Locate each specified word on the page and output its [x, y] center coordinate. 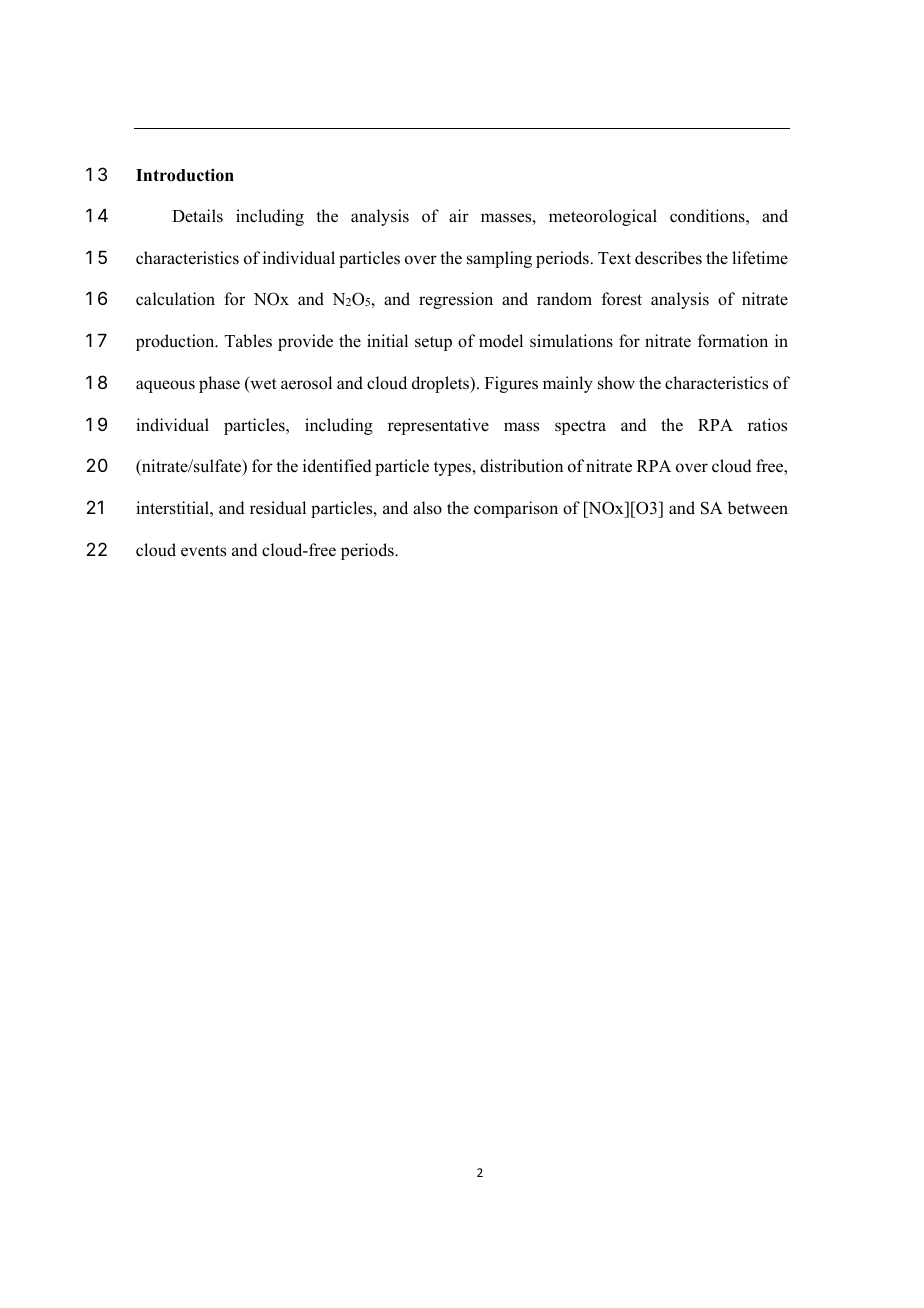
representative [438, 426]
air [459, 215]
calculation [175, 299]
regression [456, 300]
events [203, 551]
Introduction [185, 175]
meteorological [603, 217]
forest [622, 299]
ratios [767, 425]
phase [219, 384]
